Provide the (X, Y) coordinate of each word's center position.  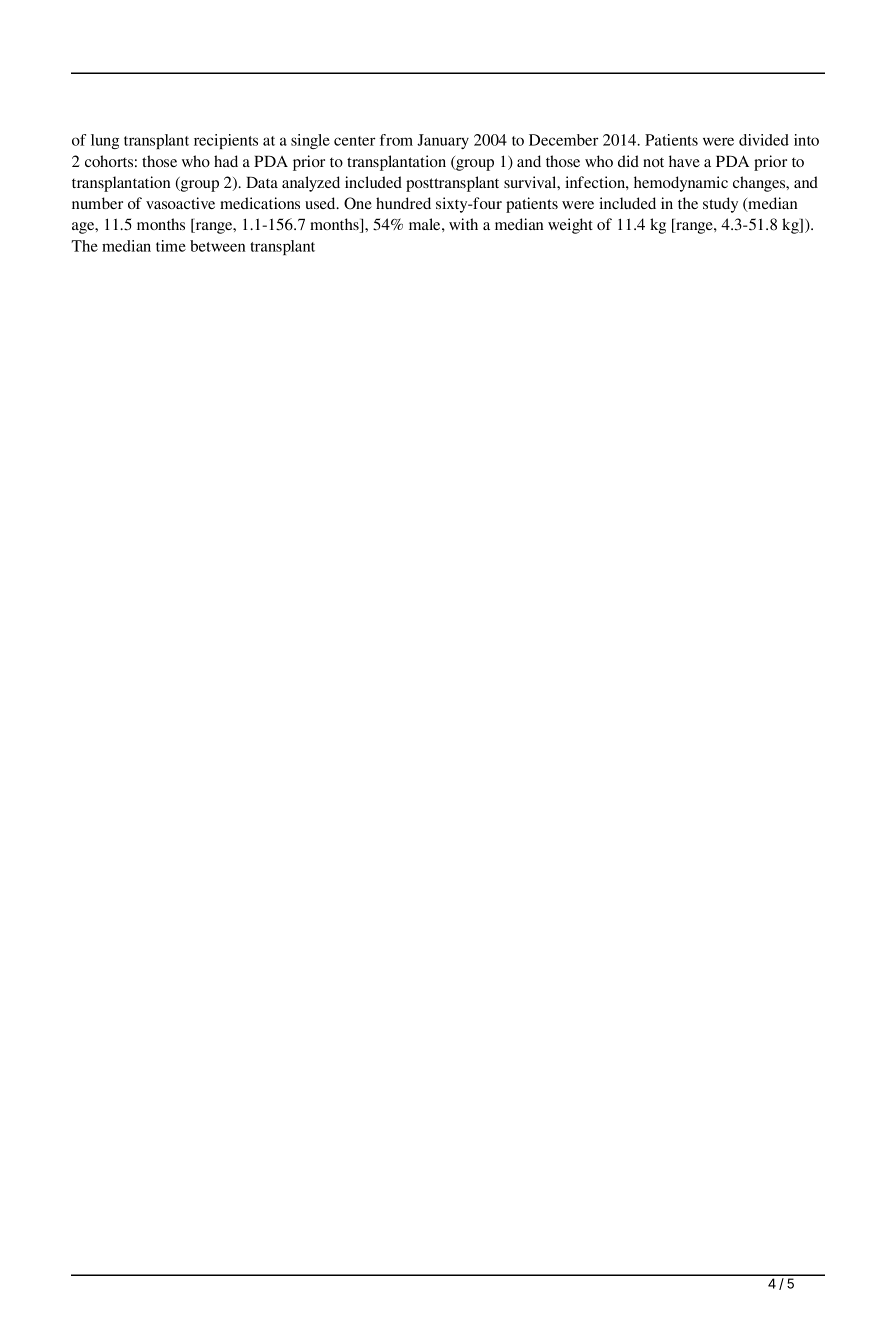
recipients (226, 141)
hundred (403, 203)
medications (260, 203)
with (463, 224)
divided (764, 140)
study (720, 205)
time (171, 246)
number (97, 203)
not (653, 162)
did (628, 161)
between (217, 246)
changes (760, 184)
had (226, 161)
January (443, 141)
